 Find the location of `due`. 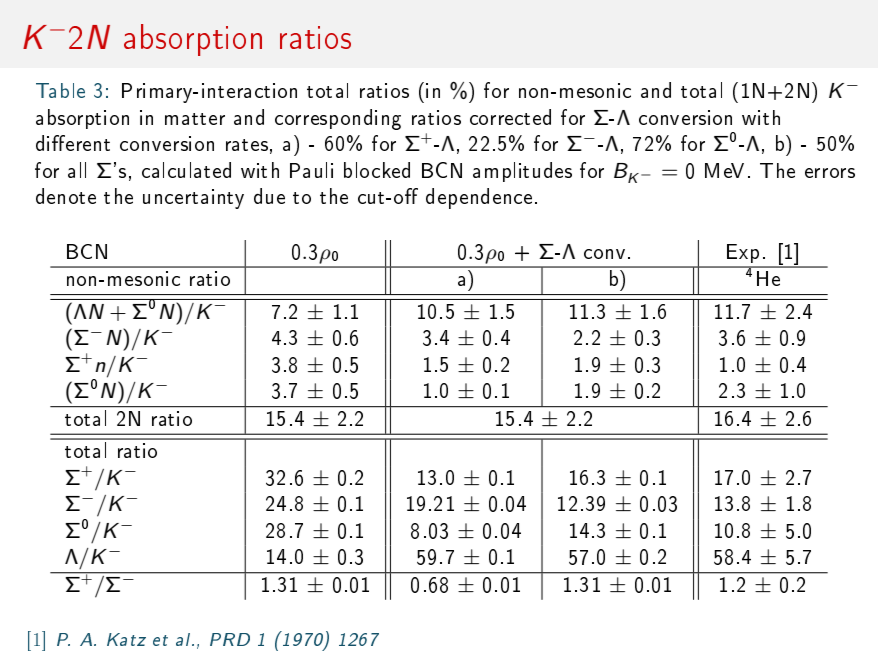

due is located at coordinates (269, 196).
